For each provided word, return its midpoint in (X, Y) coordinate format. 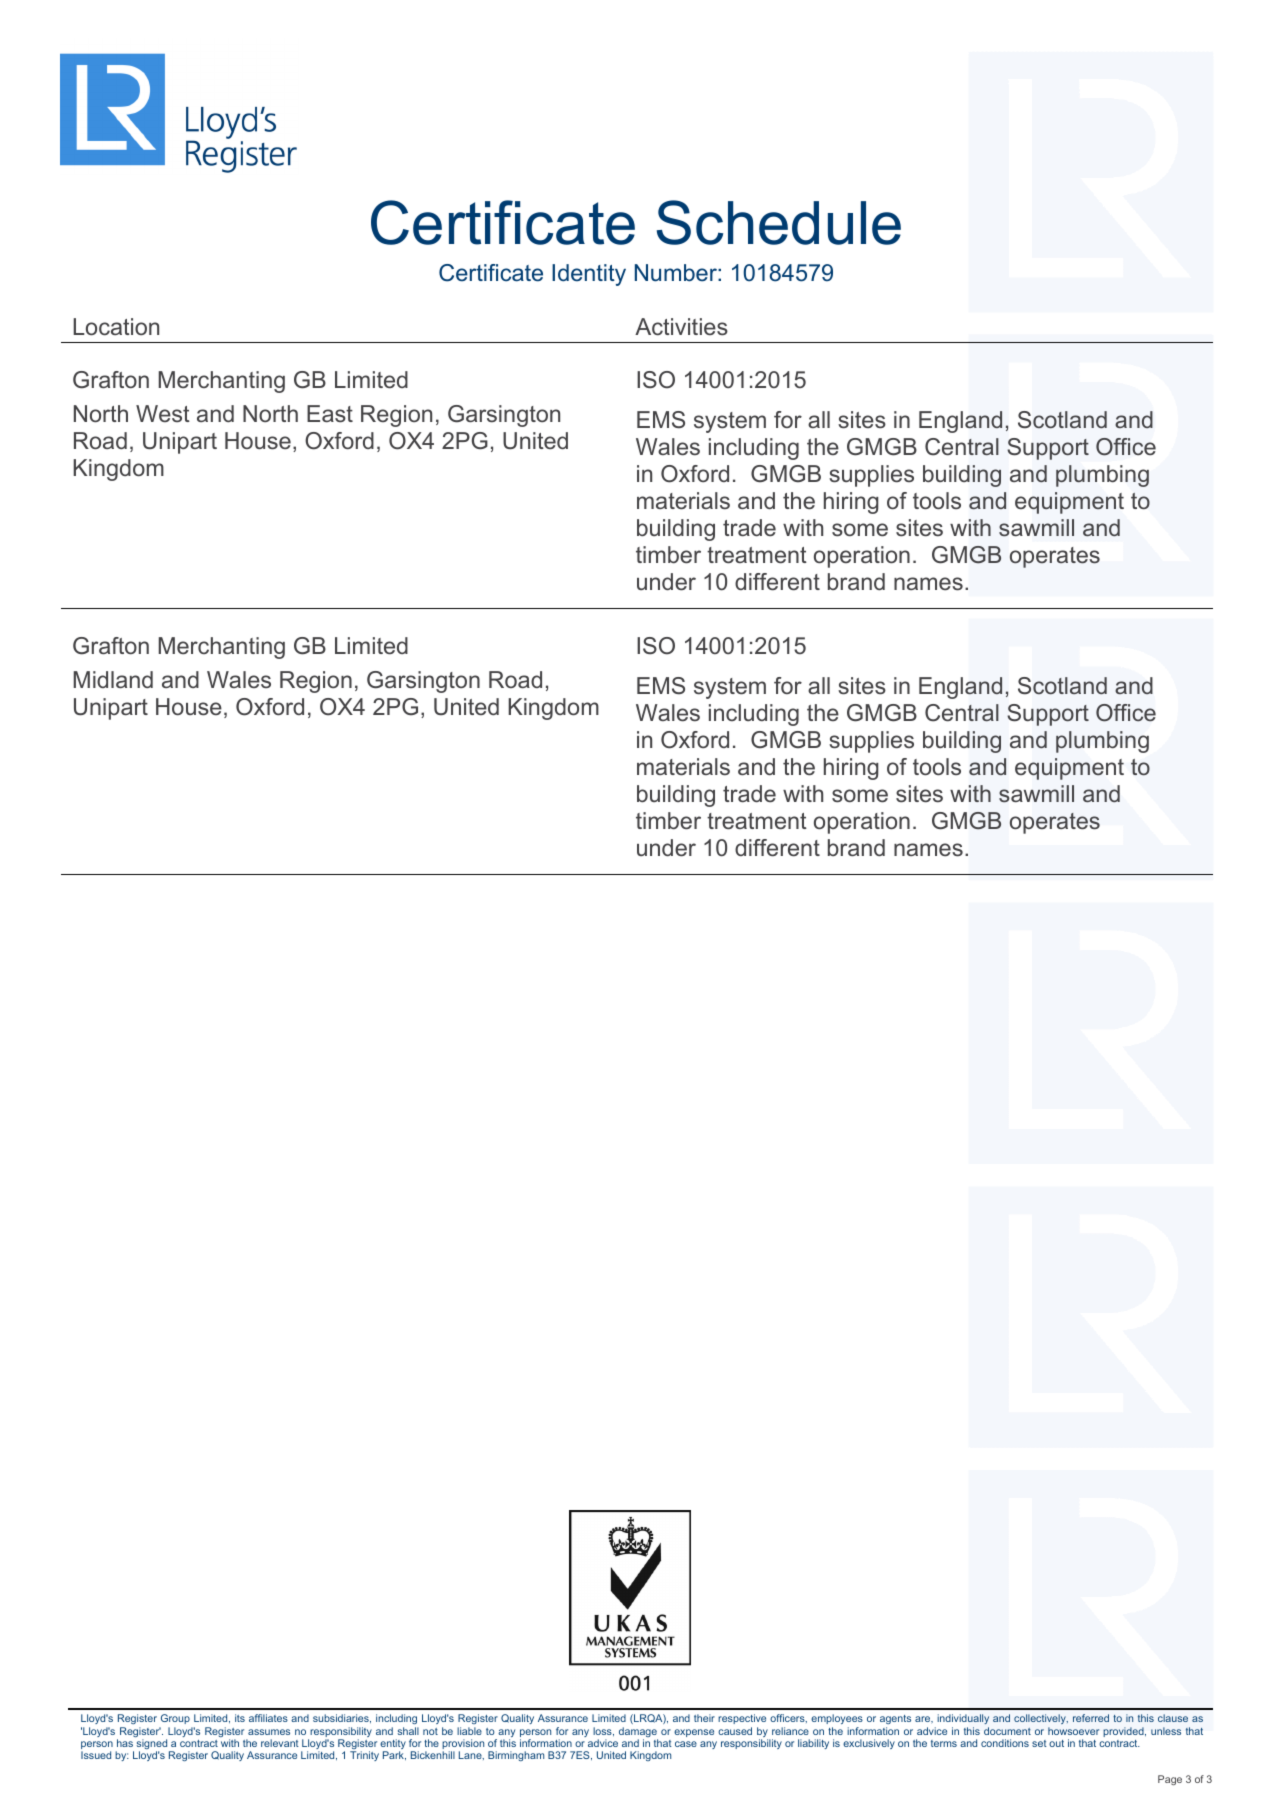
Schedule (779, 222)
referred (1091, 1718)
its (240, 1718)
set (1039, 1743)
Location (116, 327)
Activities (681, 327)
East (330, 414)
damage (638, 1733)
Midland (113, 679)
